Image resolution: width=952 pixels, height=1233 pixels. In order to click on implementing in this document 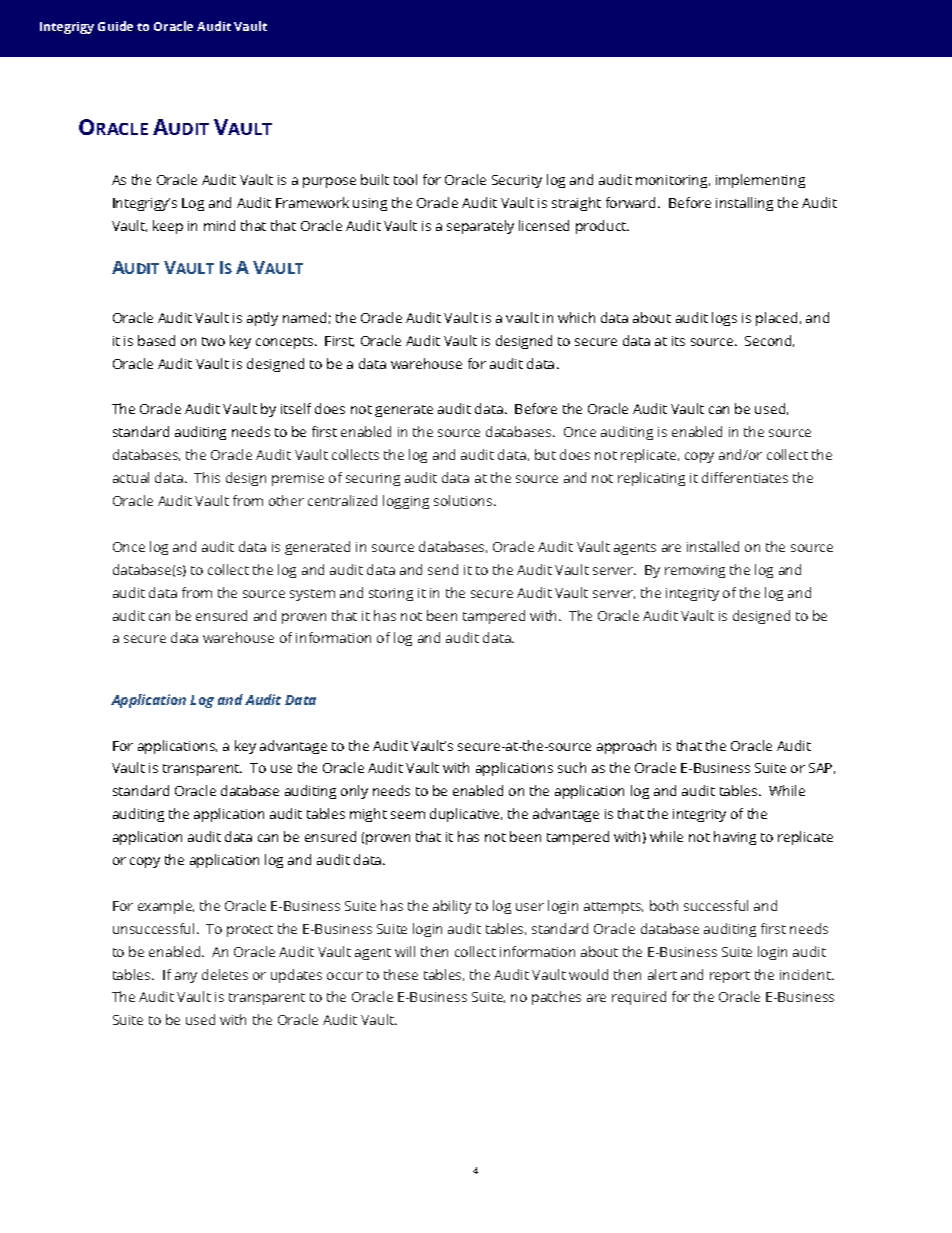, I will do `click(760, 181)`.
